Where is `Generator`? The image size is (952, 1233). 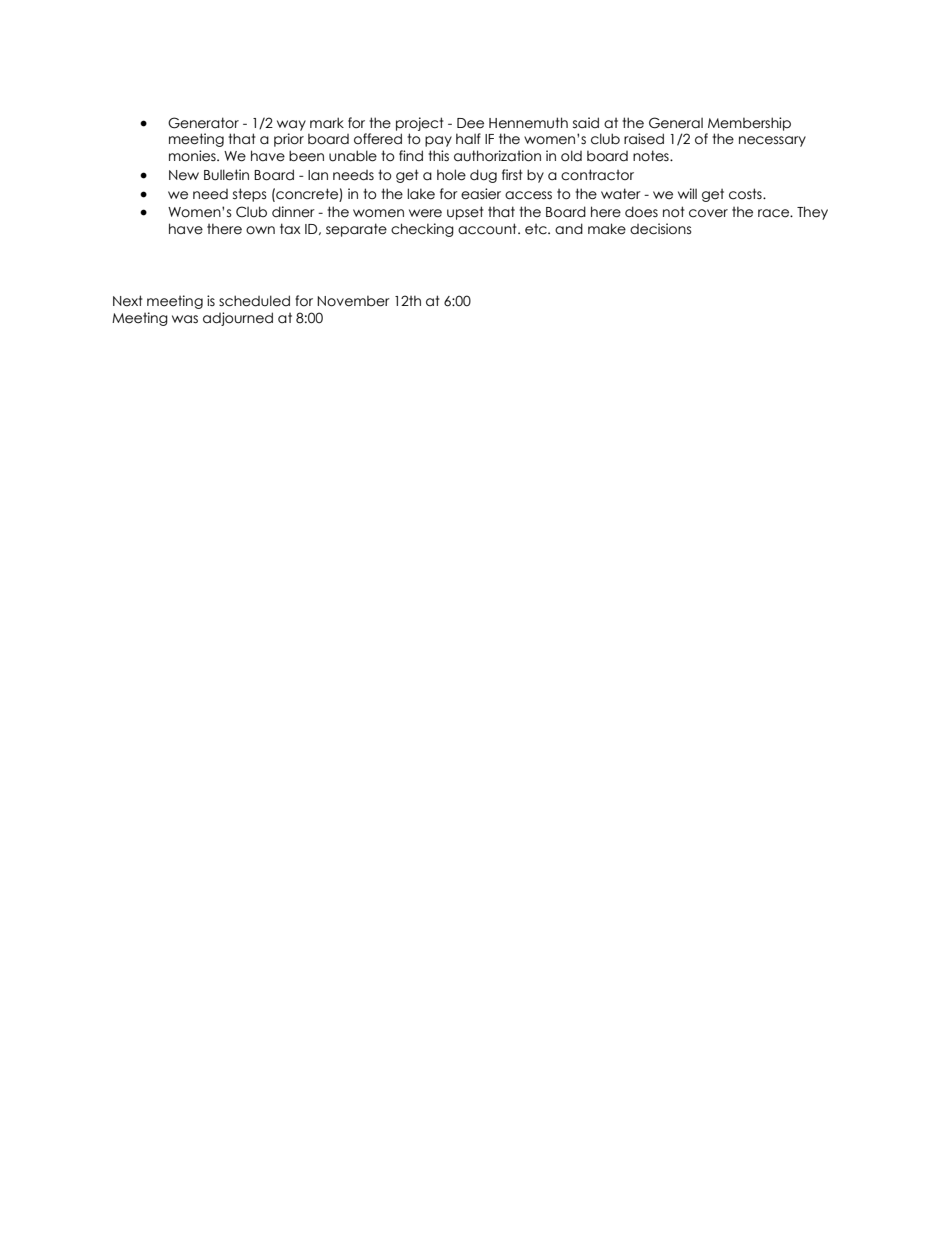 Generator is located at coordinates (203, 123).
